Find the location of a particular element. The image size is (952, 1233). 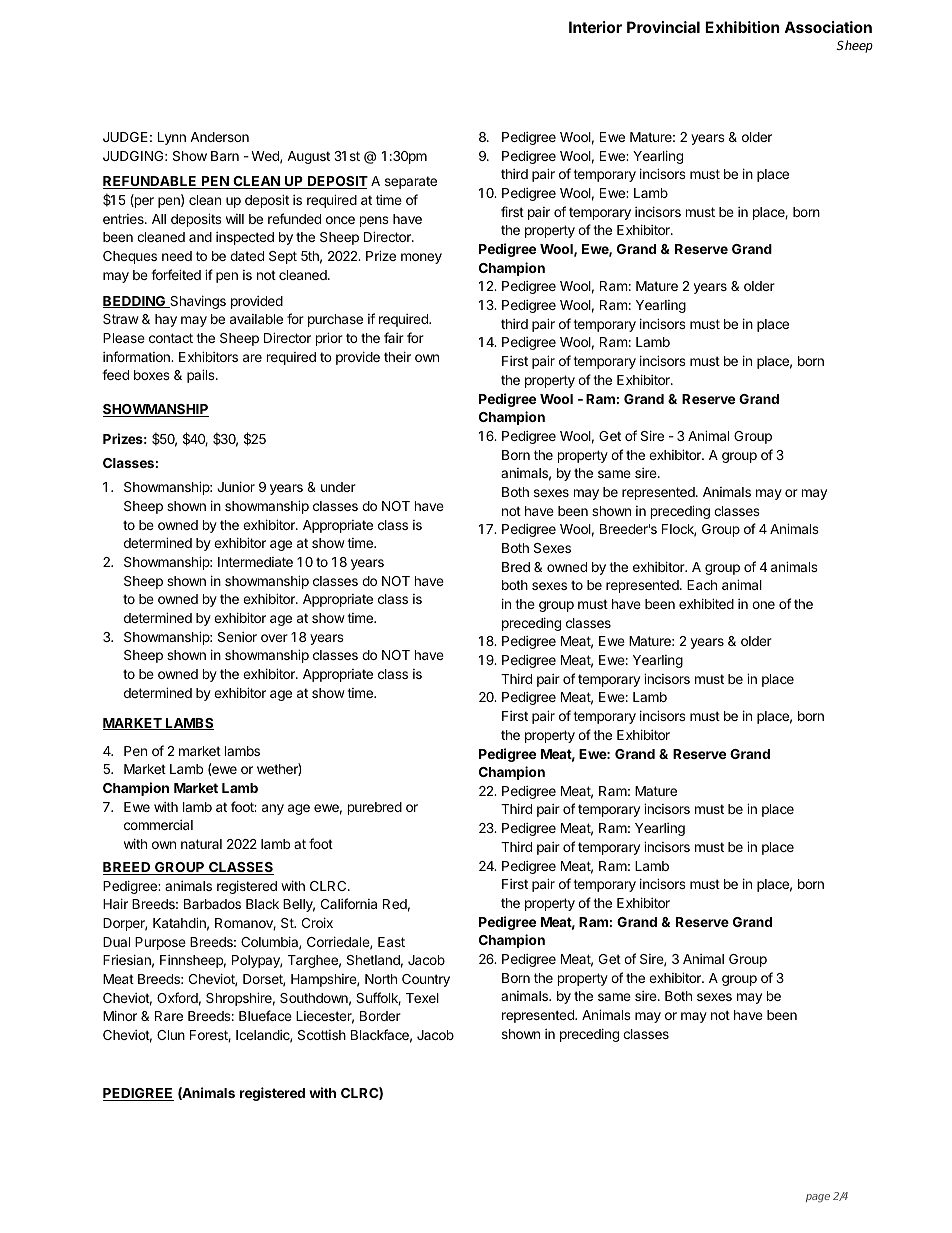

Country is located at coordinates (426, 980).
